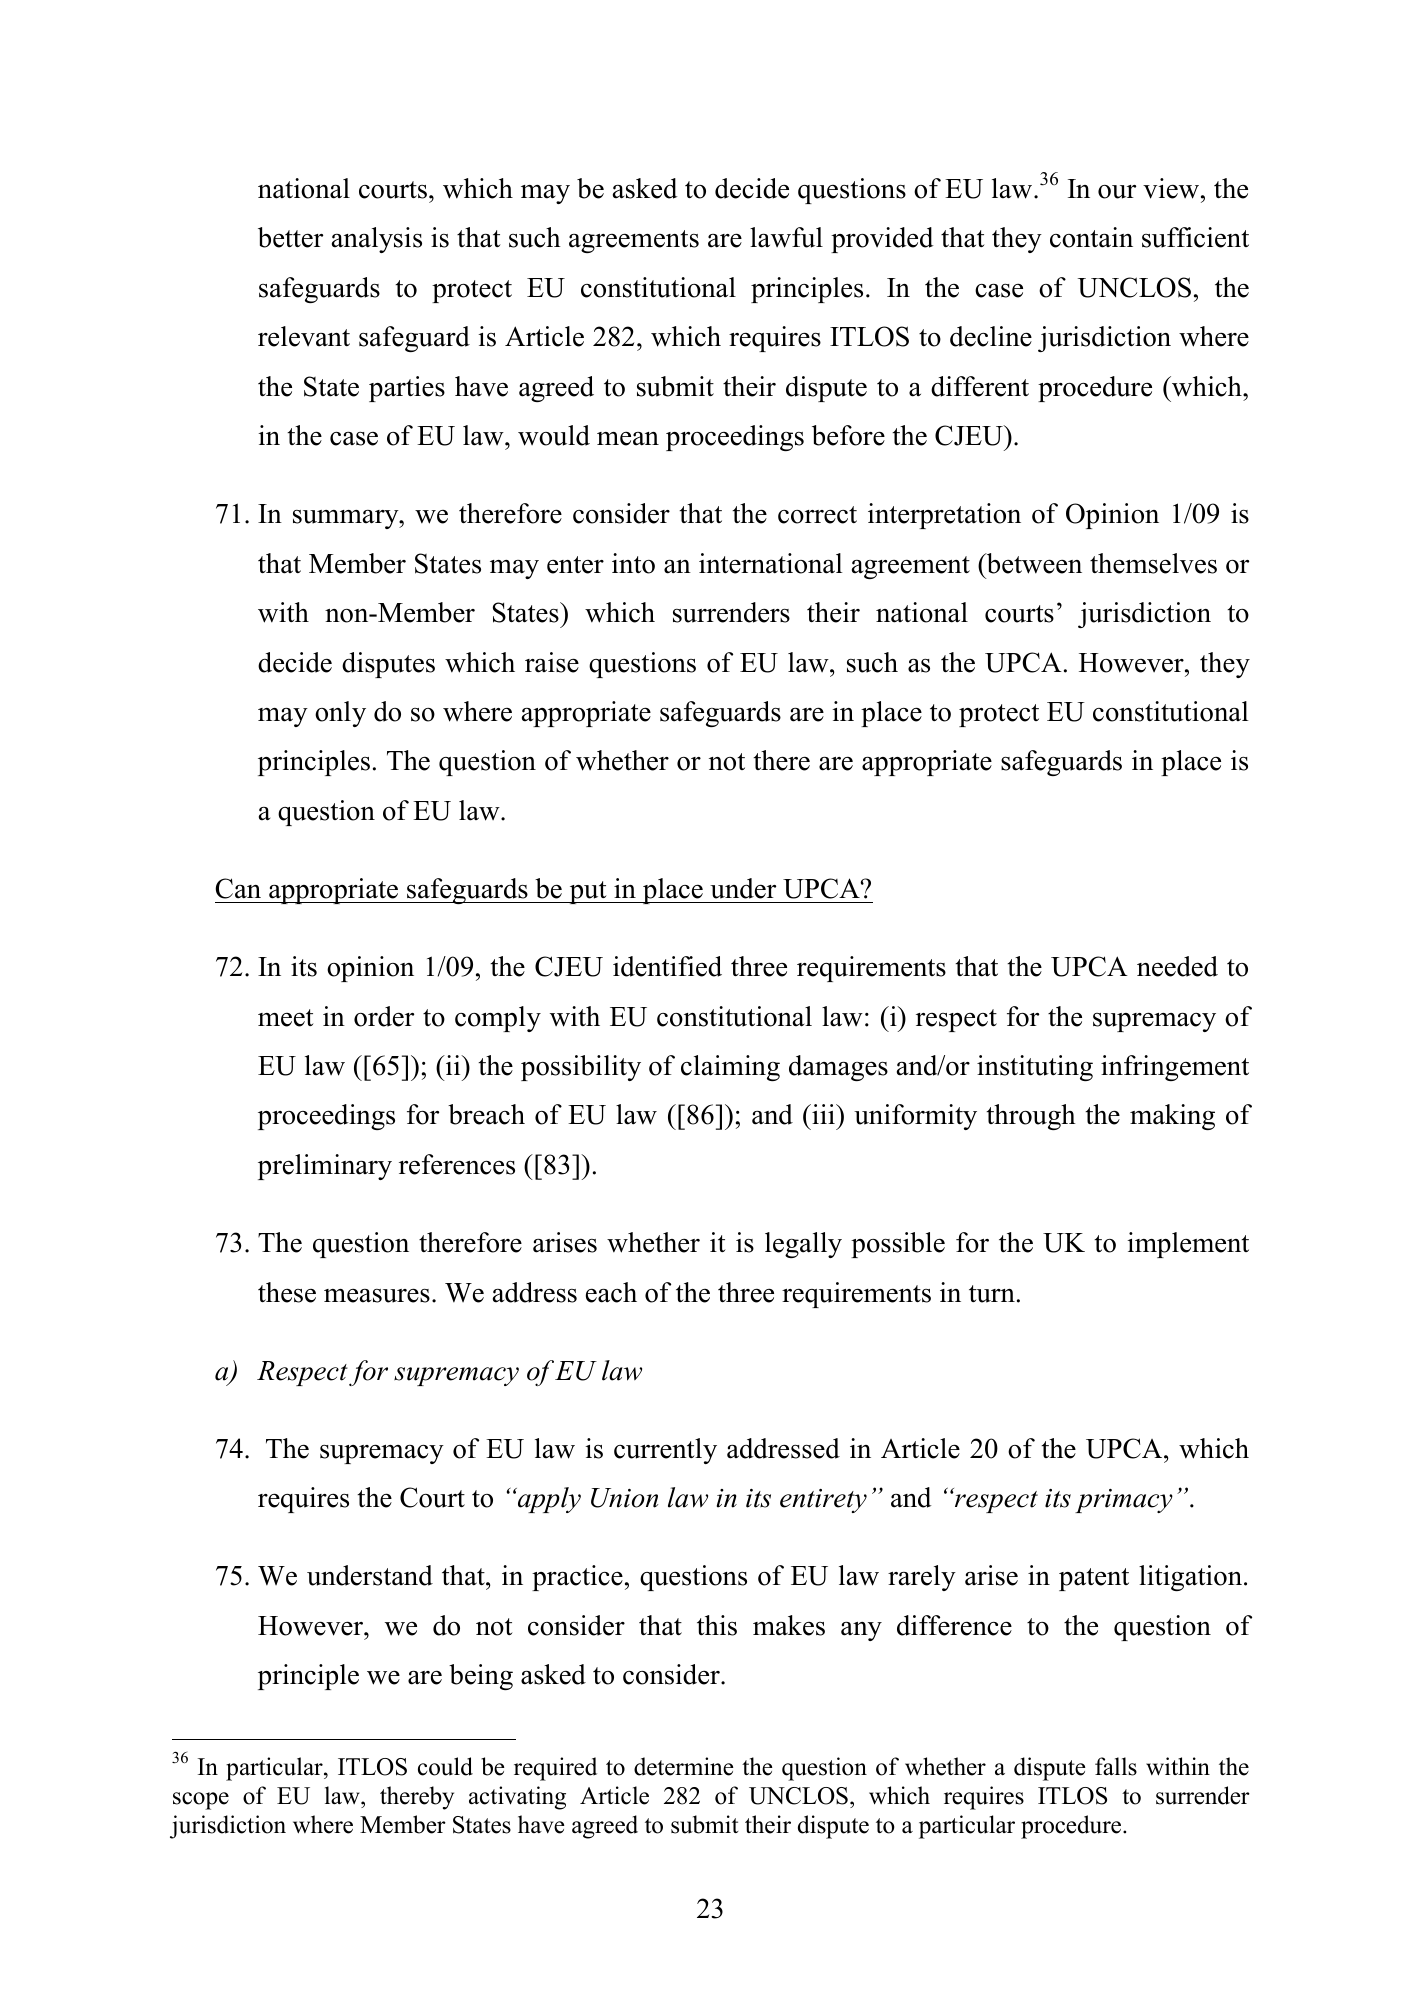  Describe the element at coordinates (286, 1018) in the screenshot. I see `meet` at that location.
